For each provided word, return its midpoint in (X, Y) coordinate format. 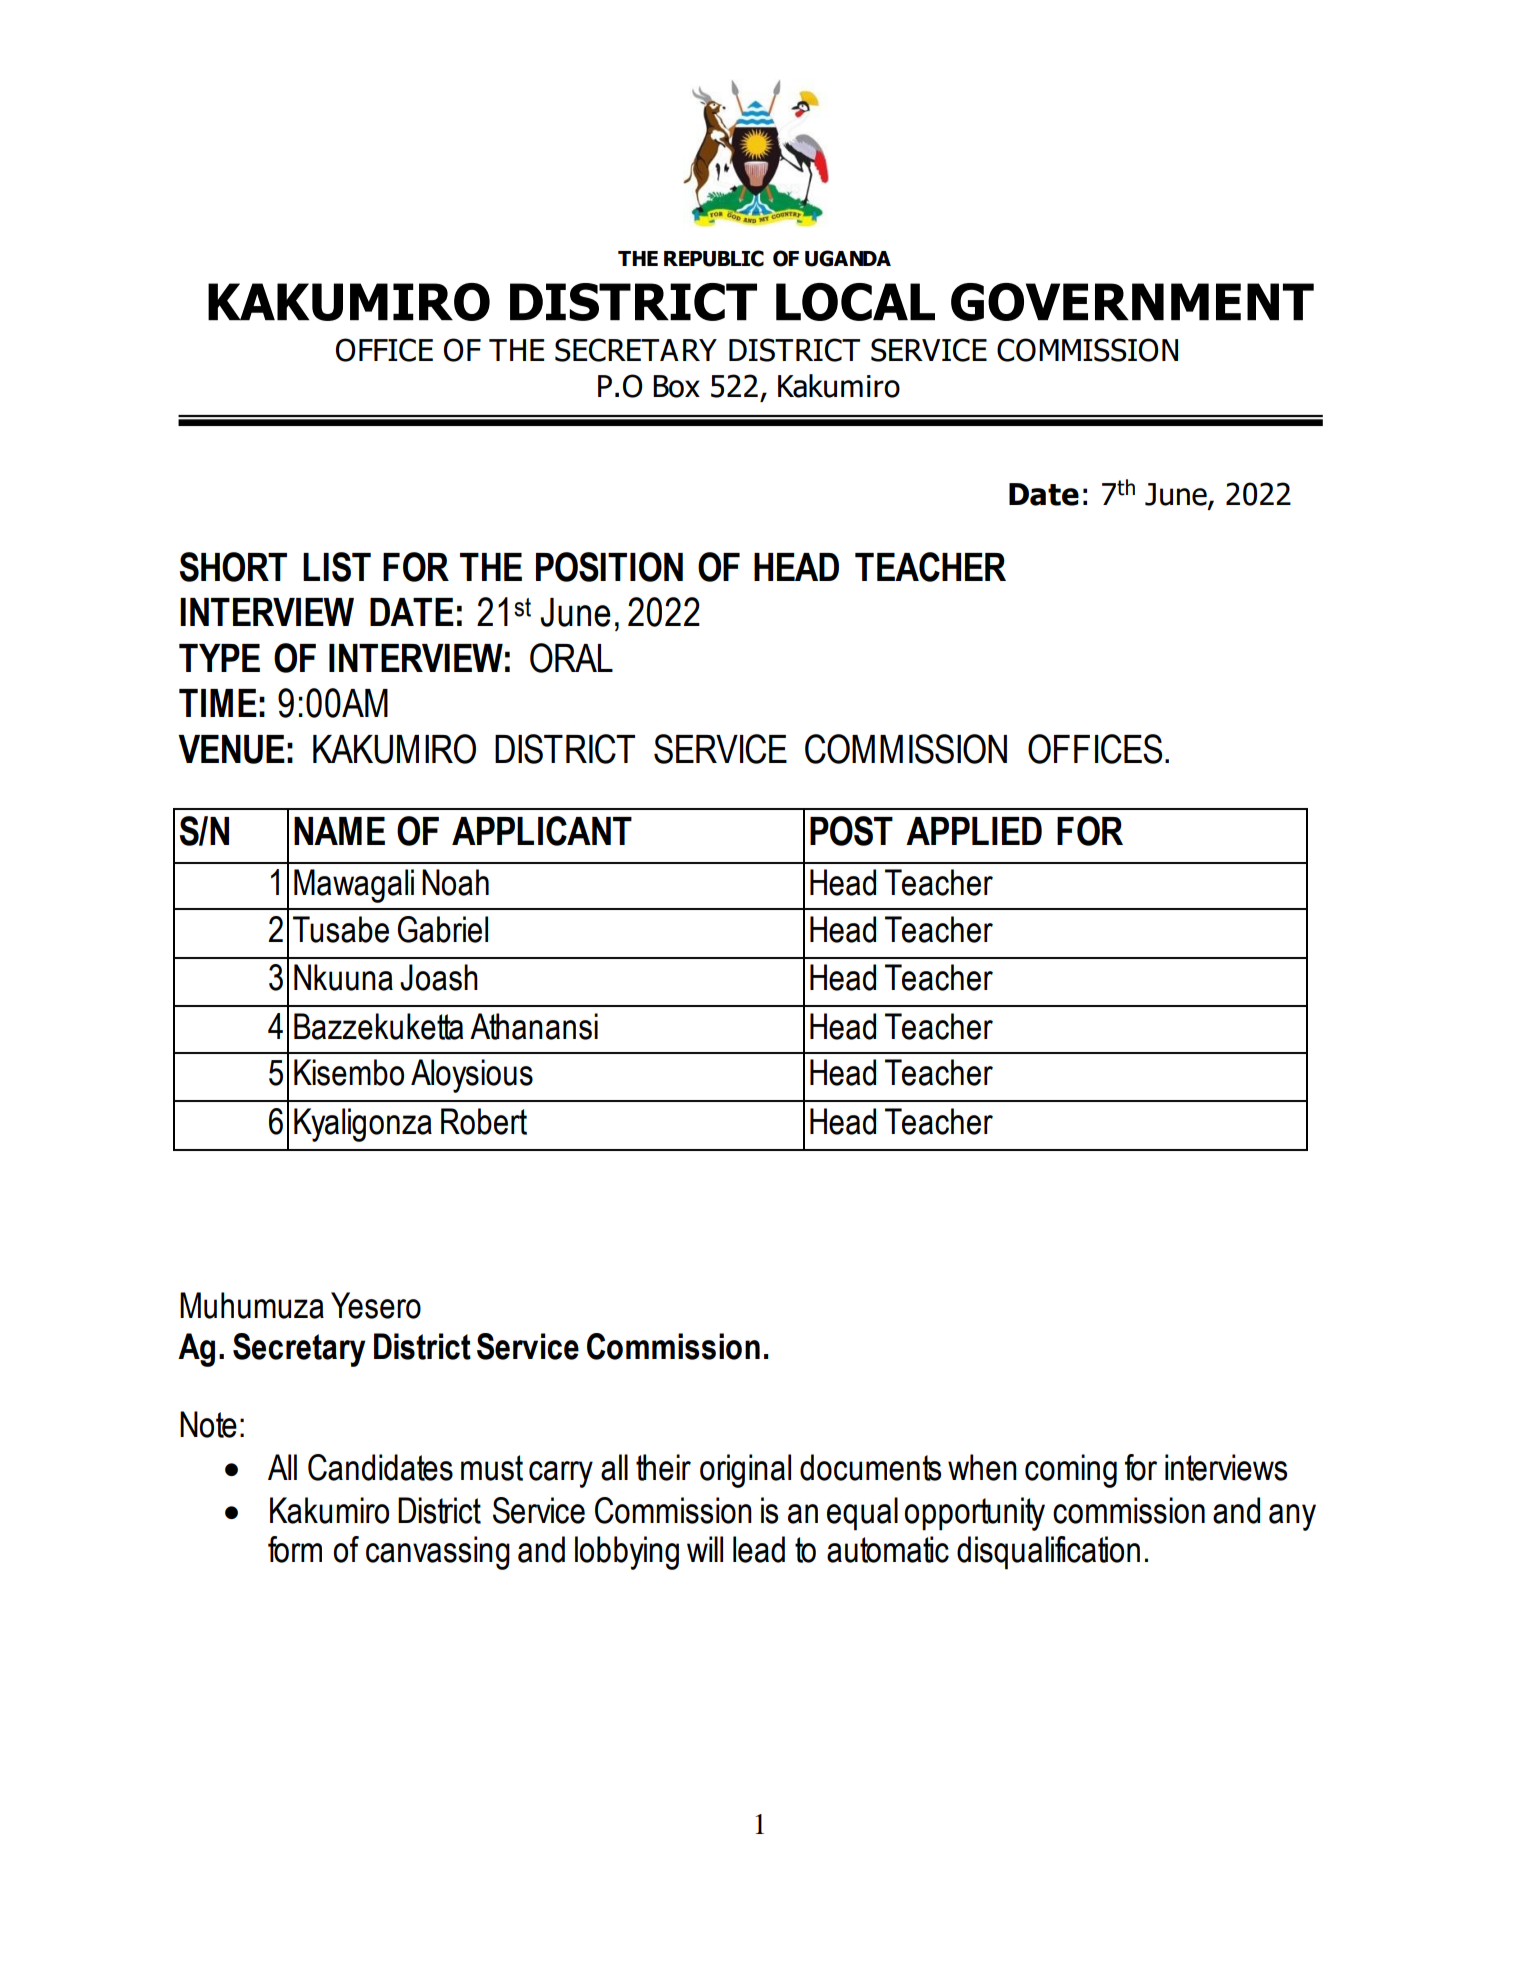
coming (1071, 1471)
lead (759, 1549)
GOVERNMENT (1132, 302)
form (295, 1549)
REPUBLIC (714, 258)
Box (676, 386)
